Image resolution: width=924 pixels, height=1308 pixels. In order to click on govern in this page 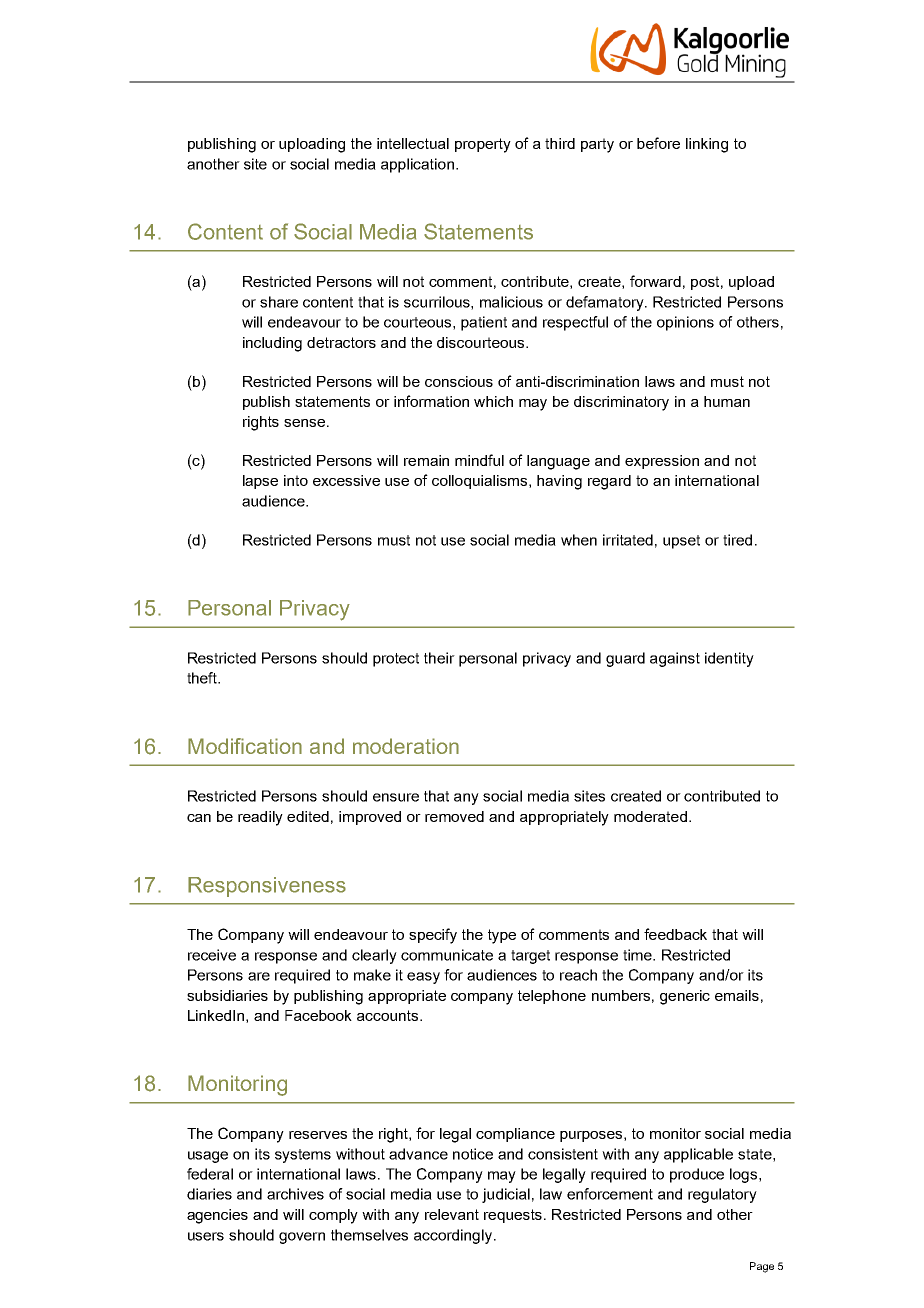, I will do `click(302, 1238)`.
